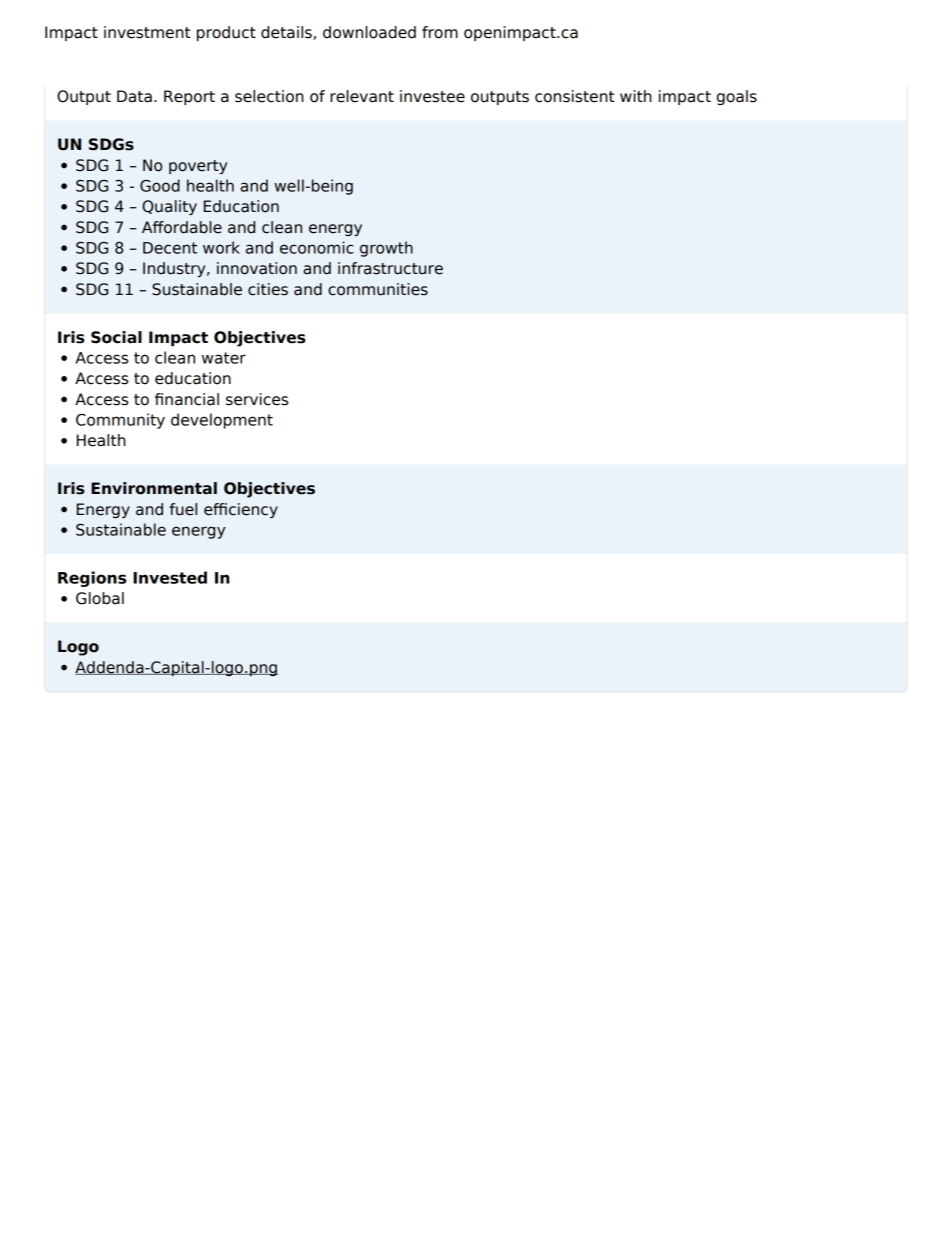 This document has height=1233, width=952. What do you see at coordinates (116, 337) in the document?
I see `Social` at bounding box center [116, 337].
